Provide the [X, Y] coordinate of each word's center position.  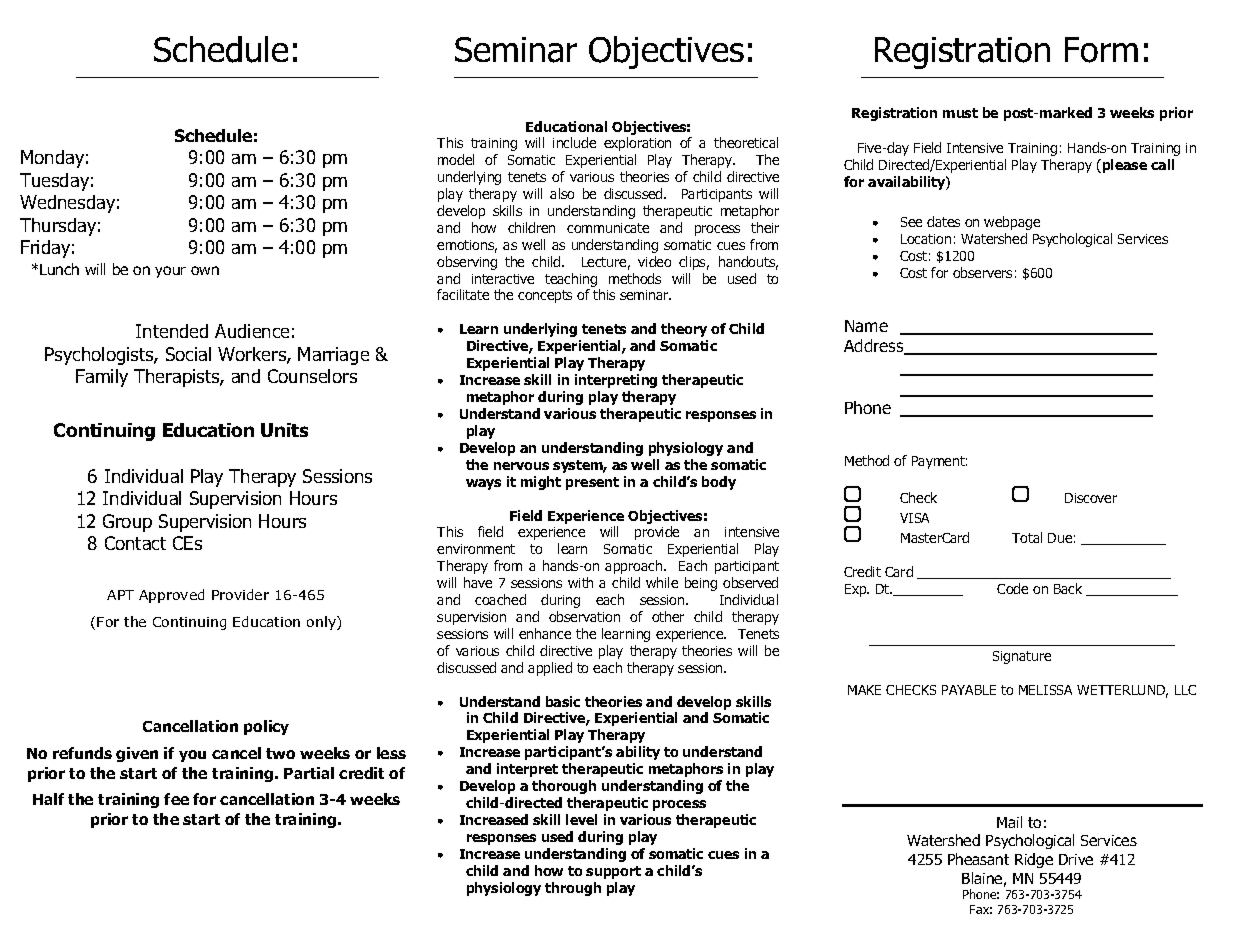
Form [1101, 50]
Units [284, 430]
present [592, 483]
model [456, 159]
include [574, 142]
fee [176, 799]
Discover [1091, 498]
